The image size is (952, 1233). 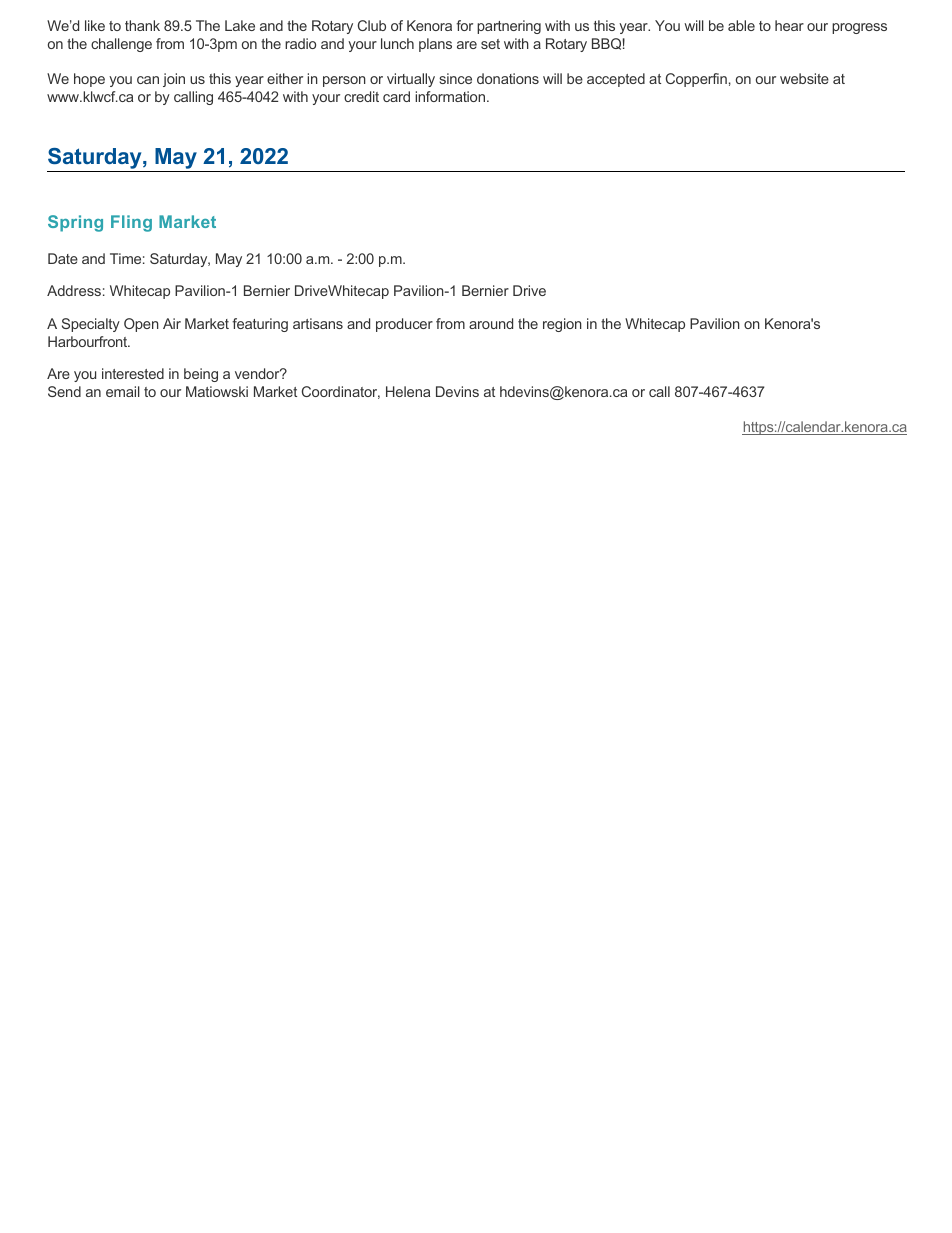 I want to click on thank, so click(x=142, y=25).
